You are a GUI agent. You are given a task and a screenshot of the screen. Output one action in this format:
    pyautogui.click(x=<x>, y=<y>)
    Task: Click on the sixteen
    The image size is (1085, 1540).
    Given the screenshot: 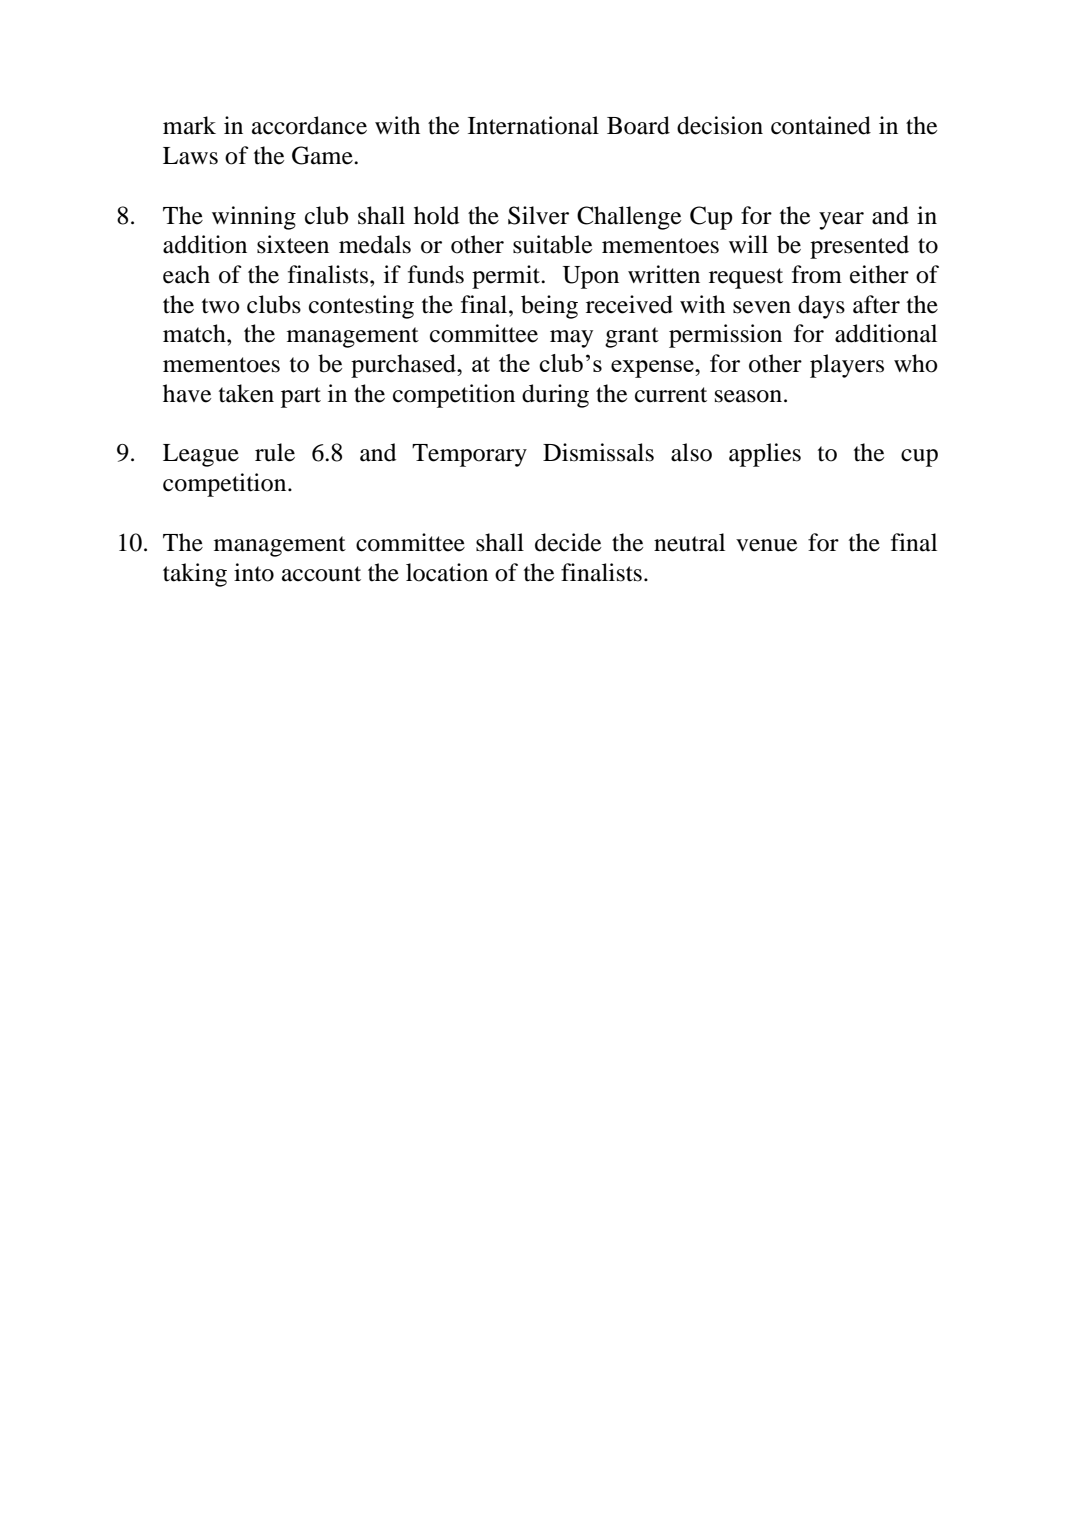 What is the action you would take?
    pyautogui.click(x=293, y=244)
